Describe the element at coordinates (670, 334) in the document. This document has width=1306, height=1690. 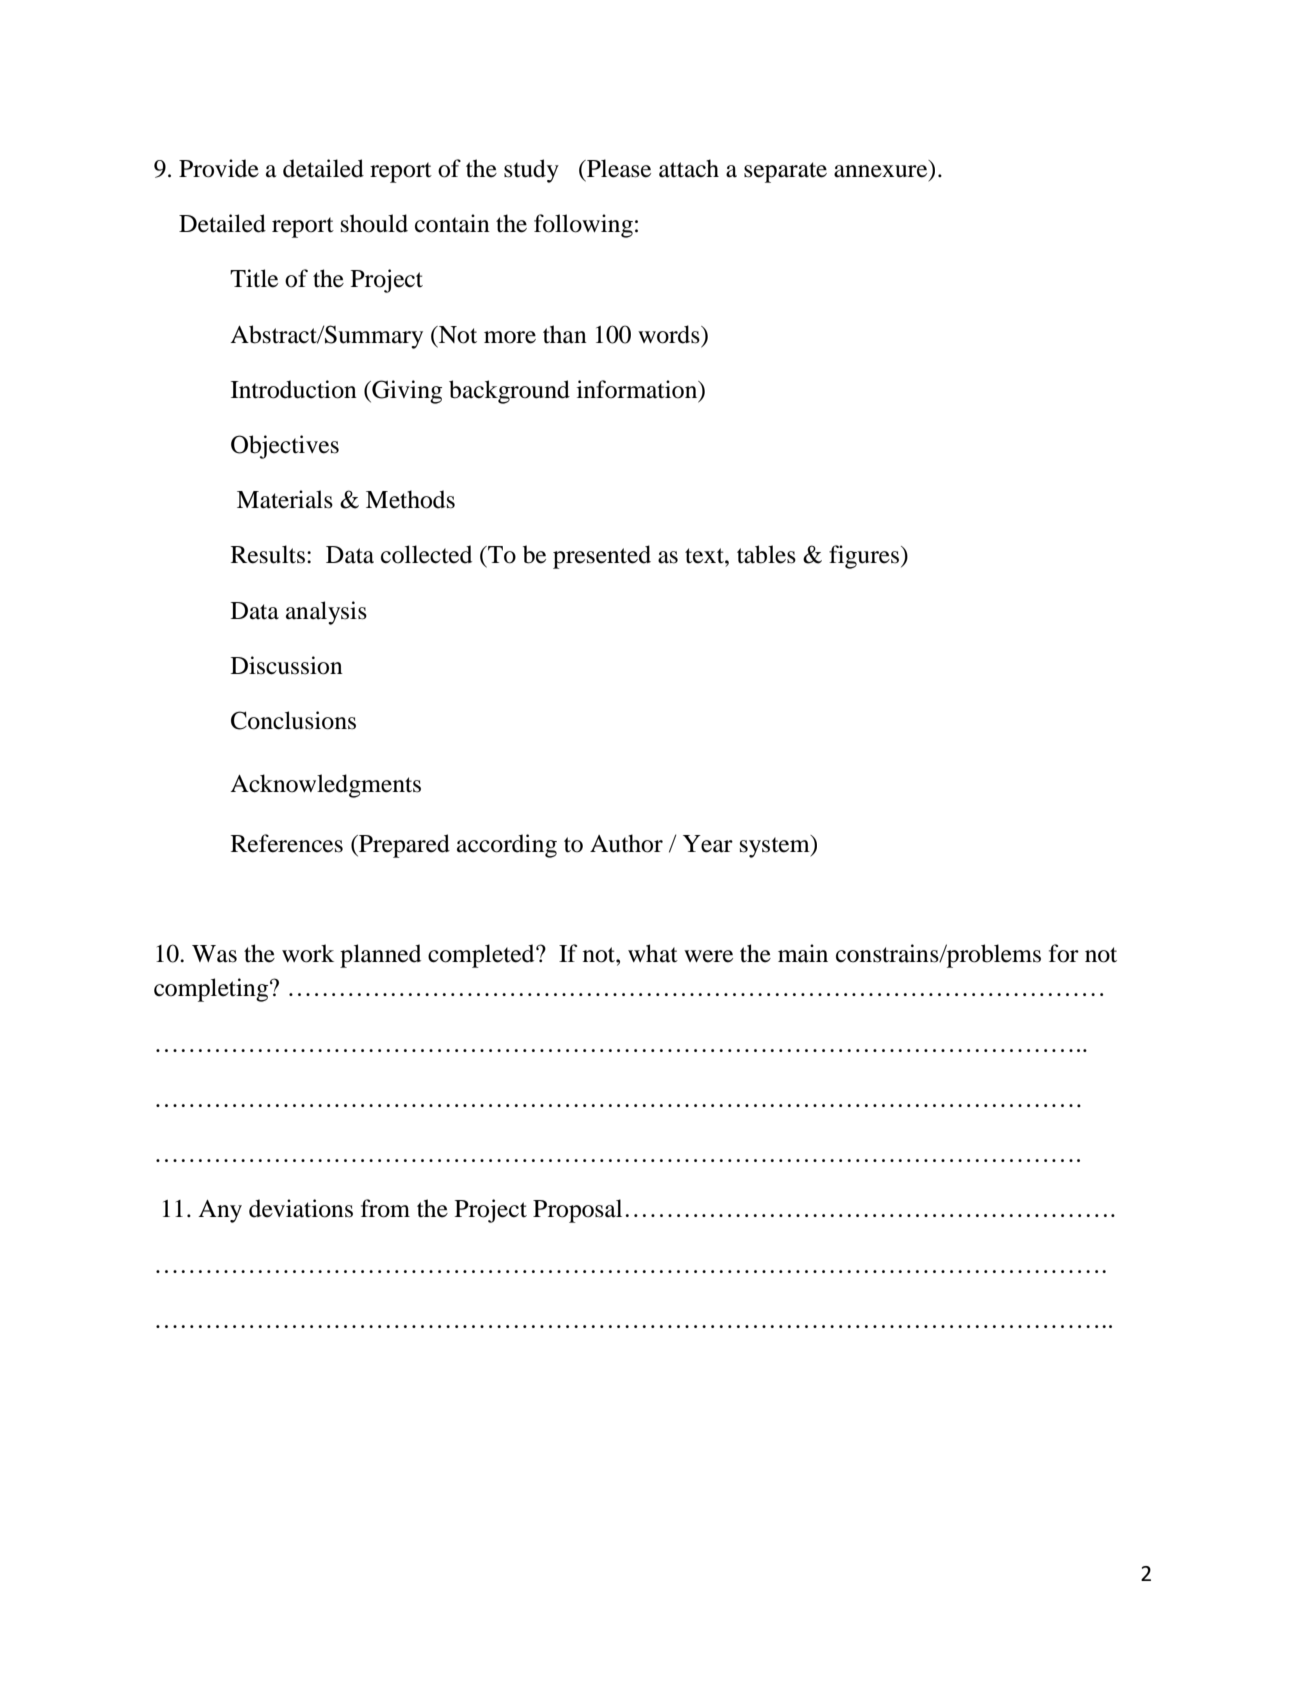
I see `words` at that location.
